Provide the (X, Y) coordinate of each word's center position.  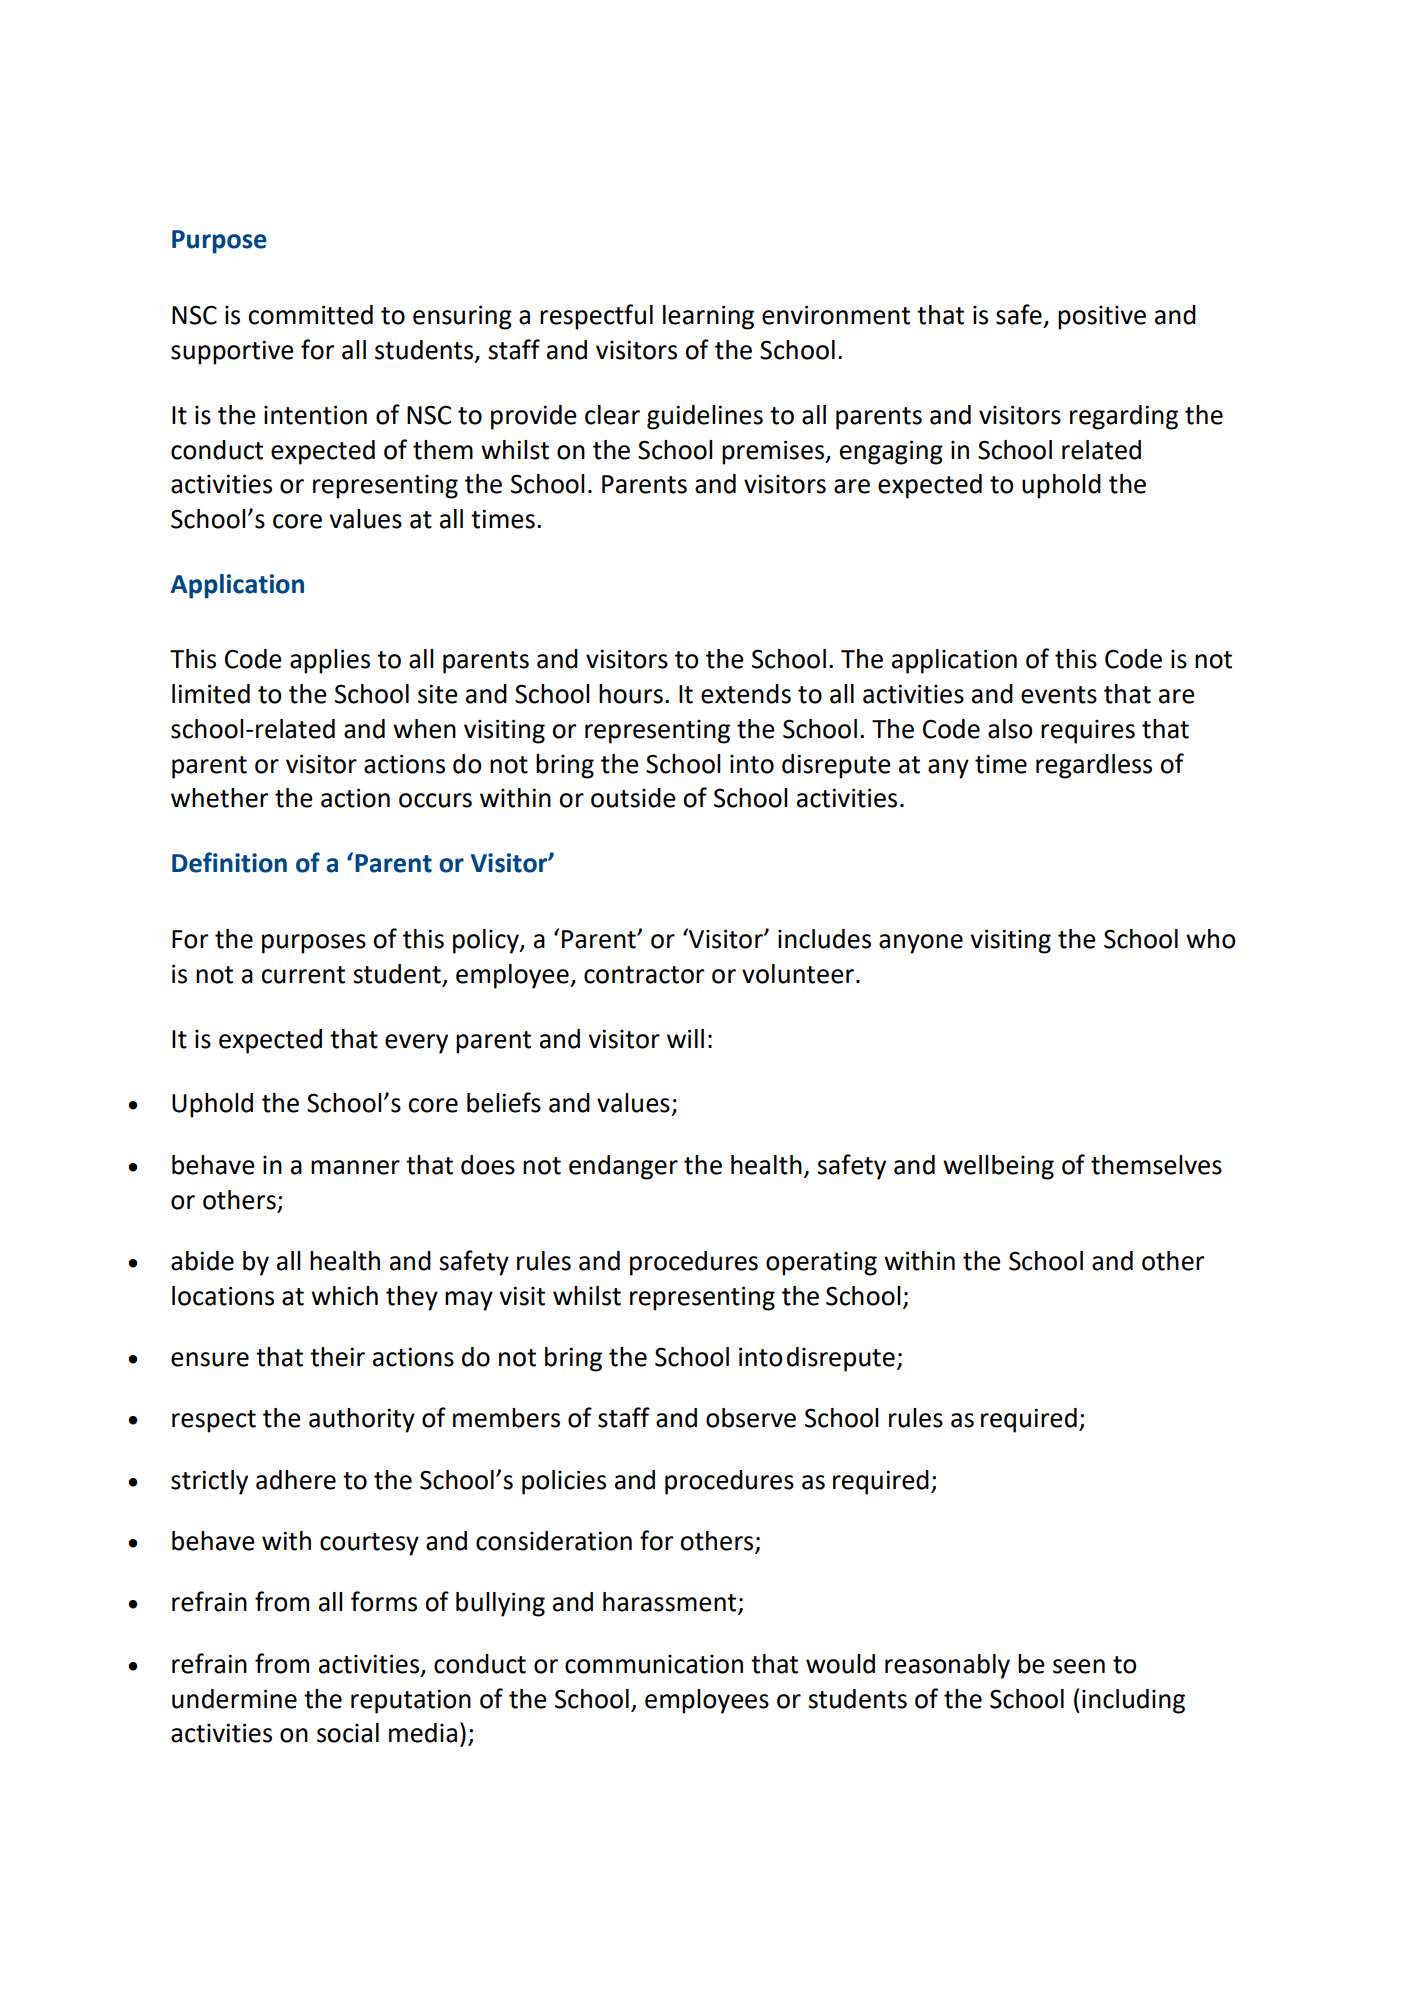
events (1059, 695)
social (348, 1733)
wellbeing (998, 1167)
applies (330, 661)
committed (310, 315)
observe (751, 1418)
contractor (644, 975)
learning (708, 317)
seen (1079, 1666)
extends (746, 694)
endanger (623, 1167)
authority (362, 1420)
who (1210, 939)
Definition (229, 862)
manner (355, 1167)
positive (1102, 318)
